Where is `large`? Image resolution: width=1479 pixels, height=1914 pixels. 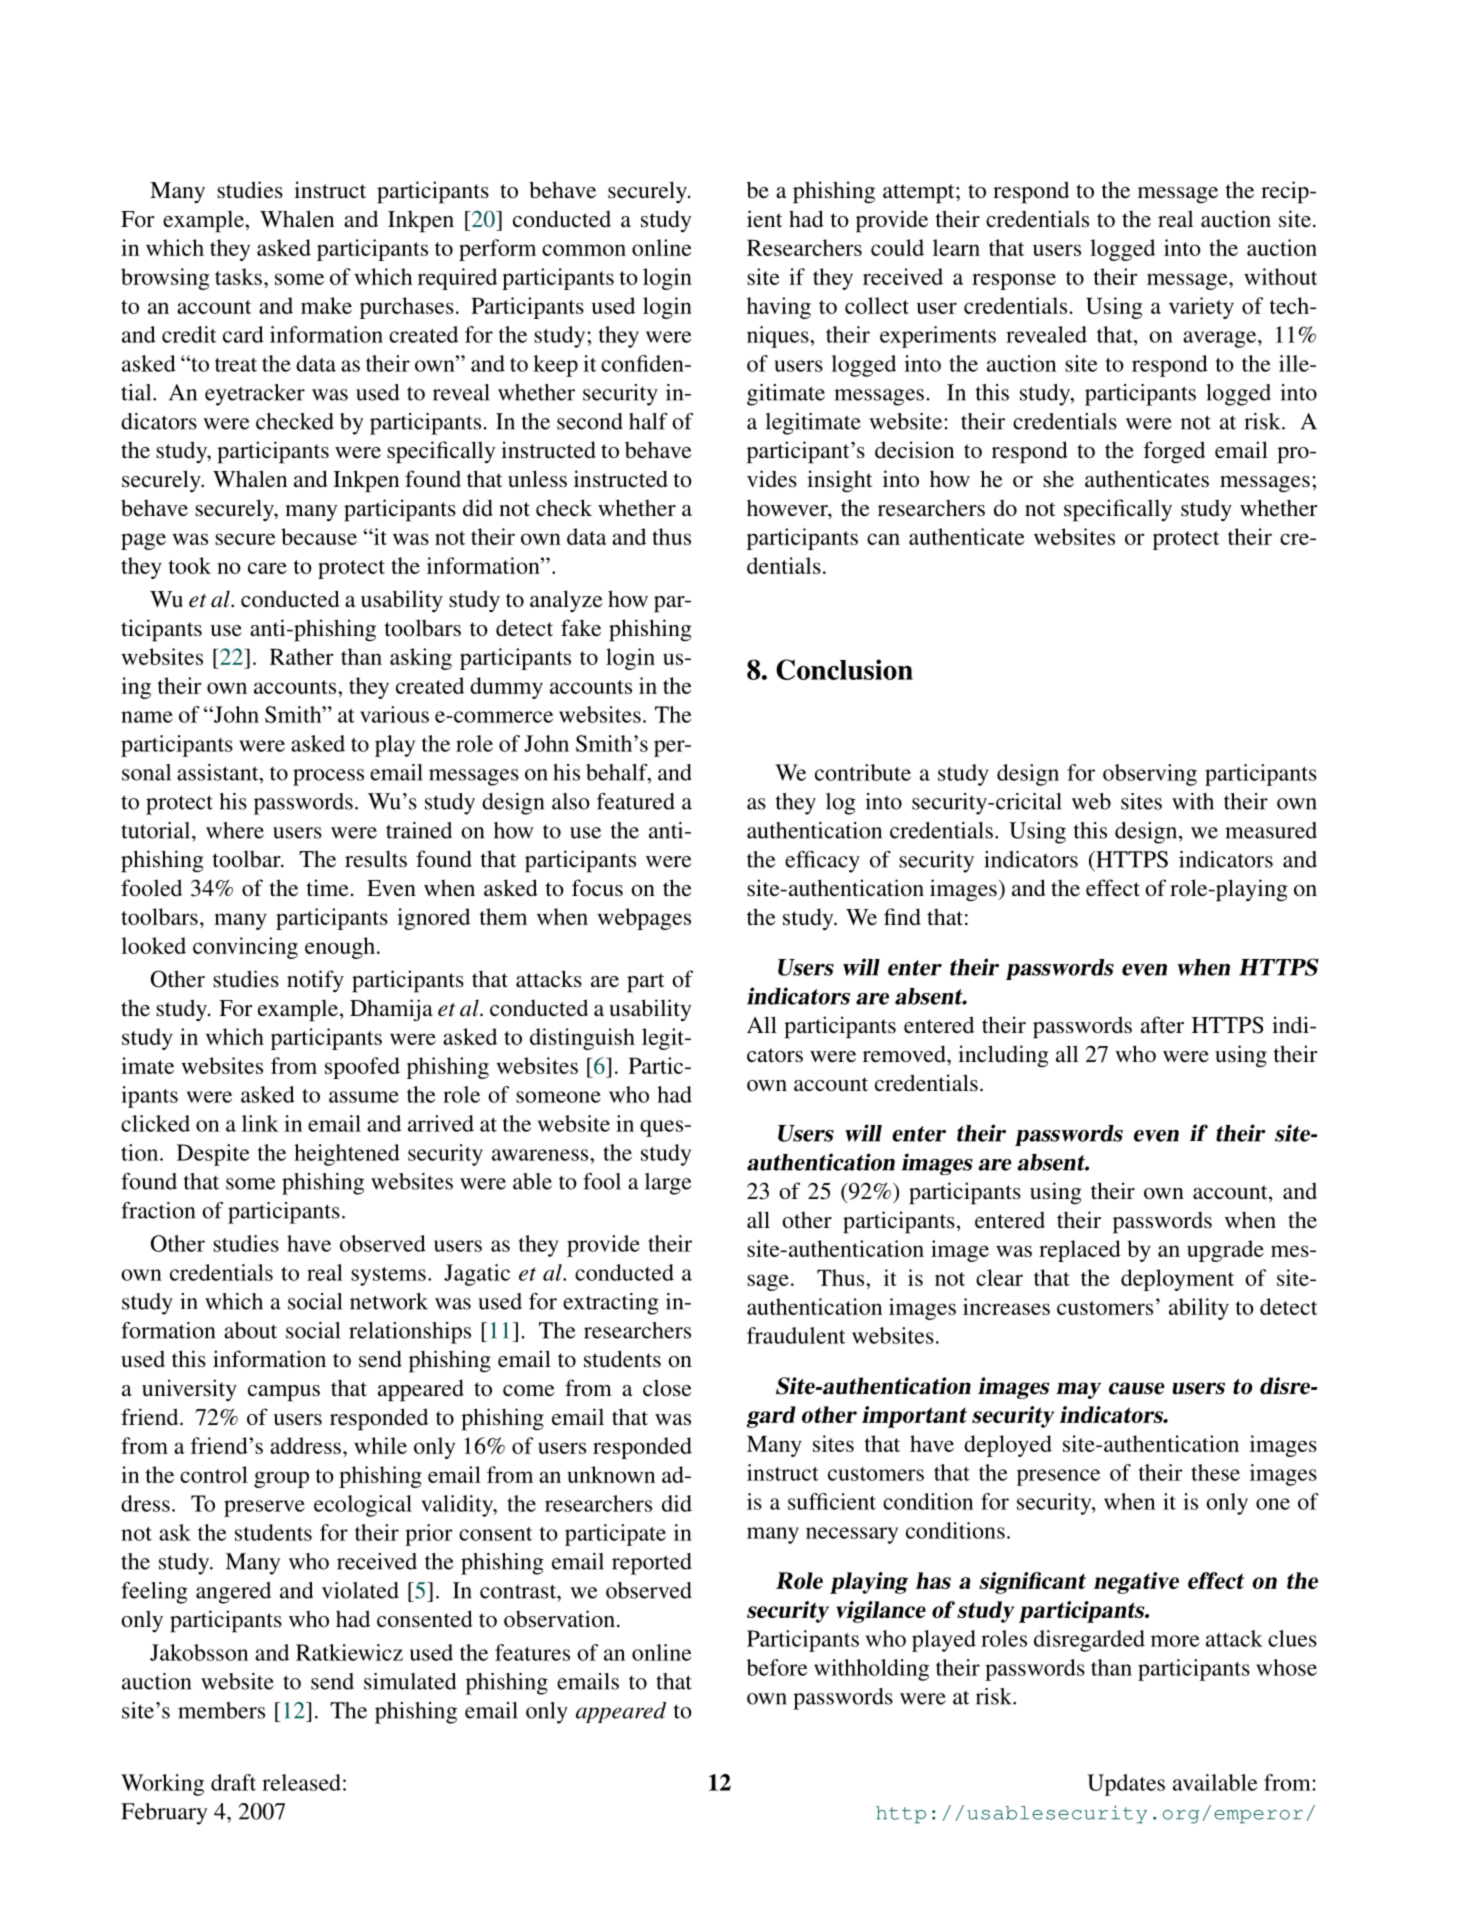
large is located at coordinates (668, 1184).
